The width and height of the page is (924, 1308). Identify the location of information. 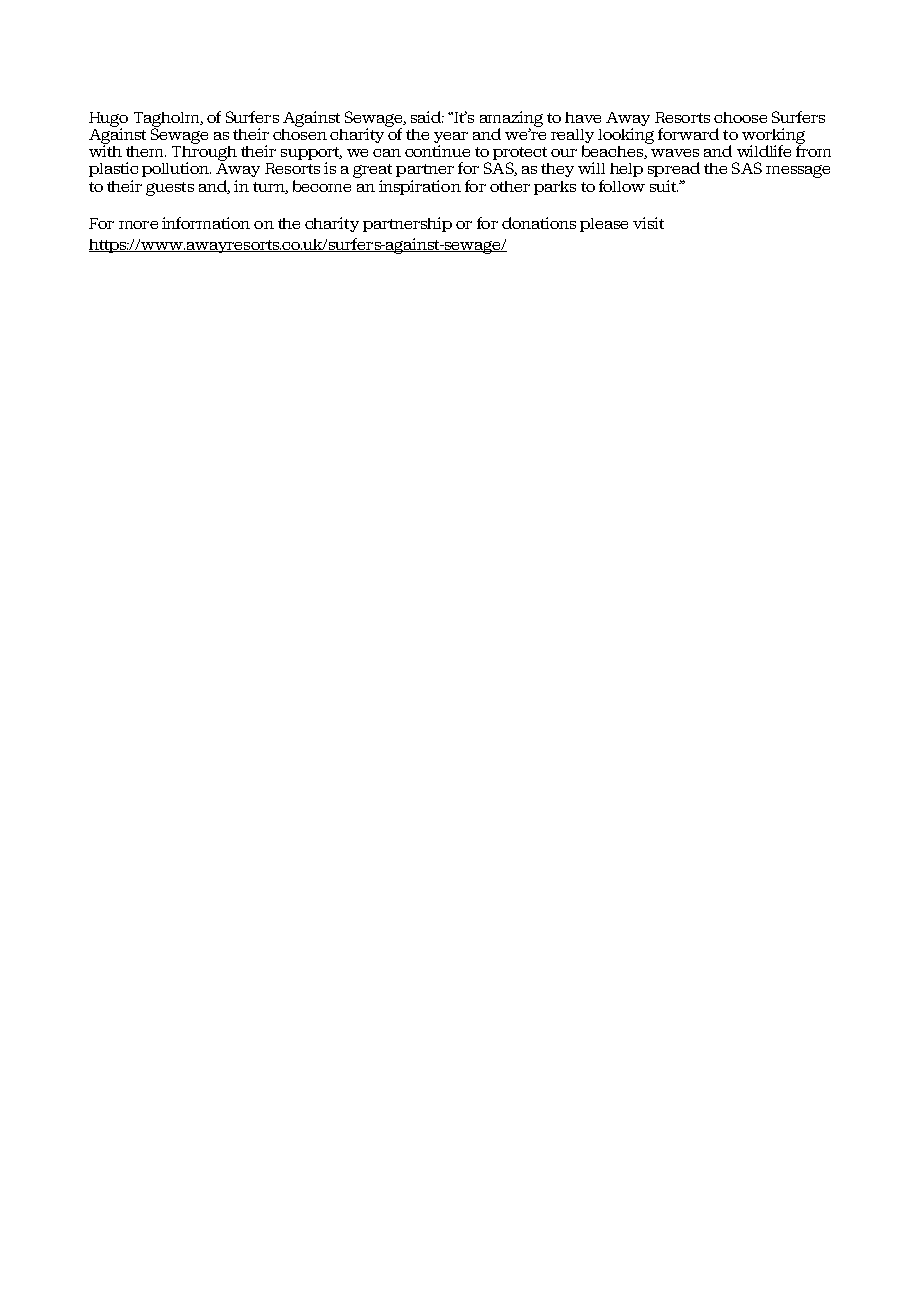
(206, 223).
